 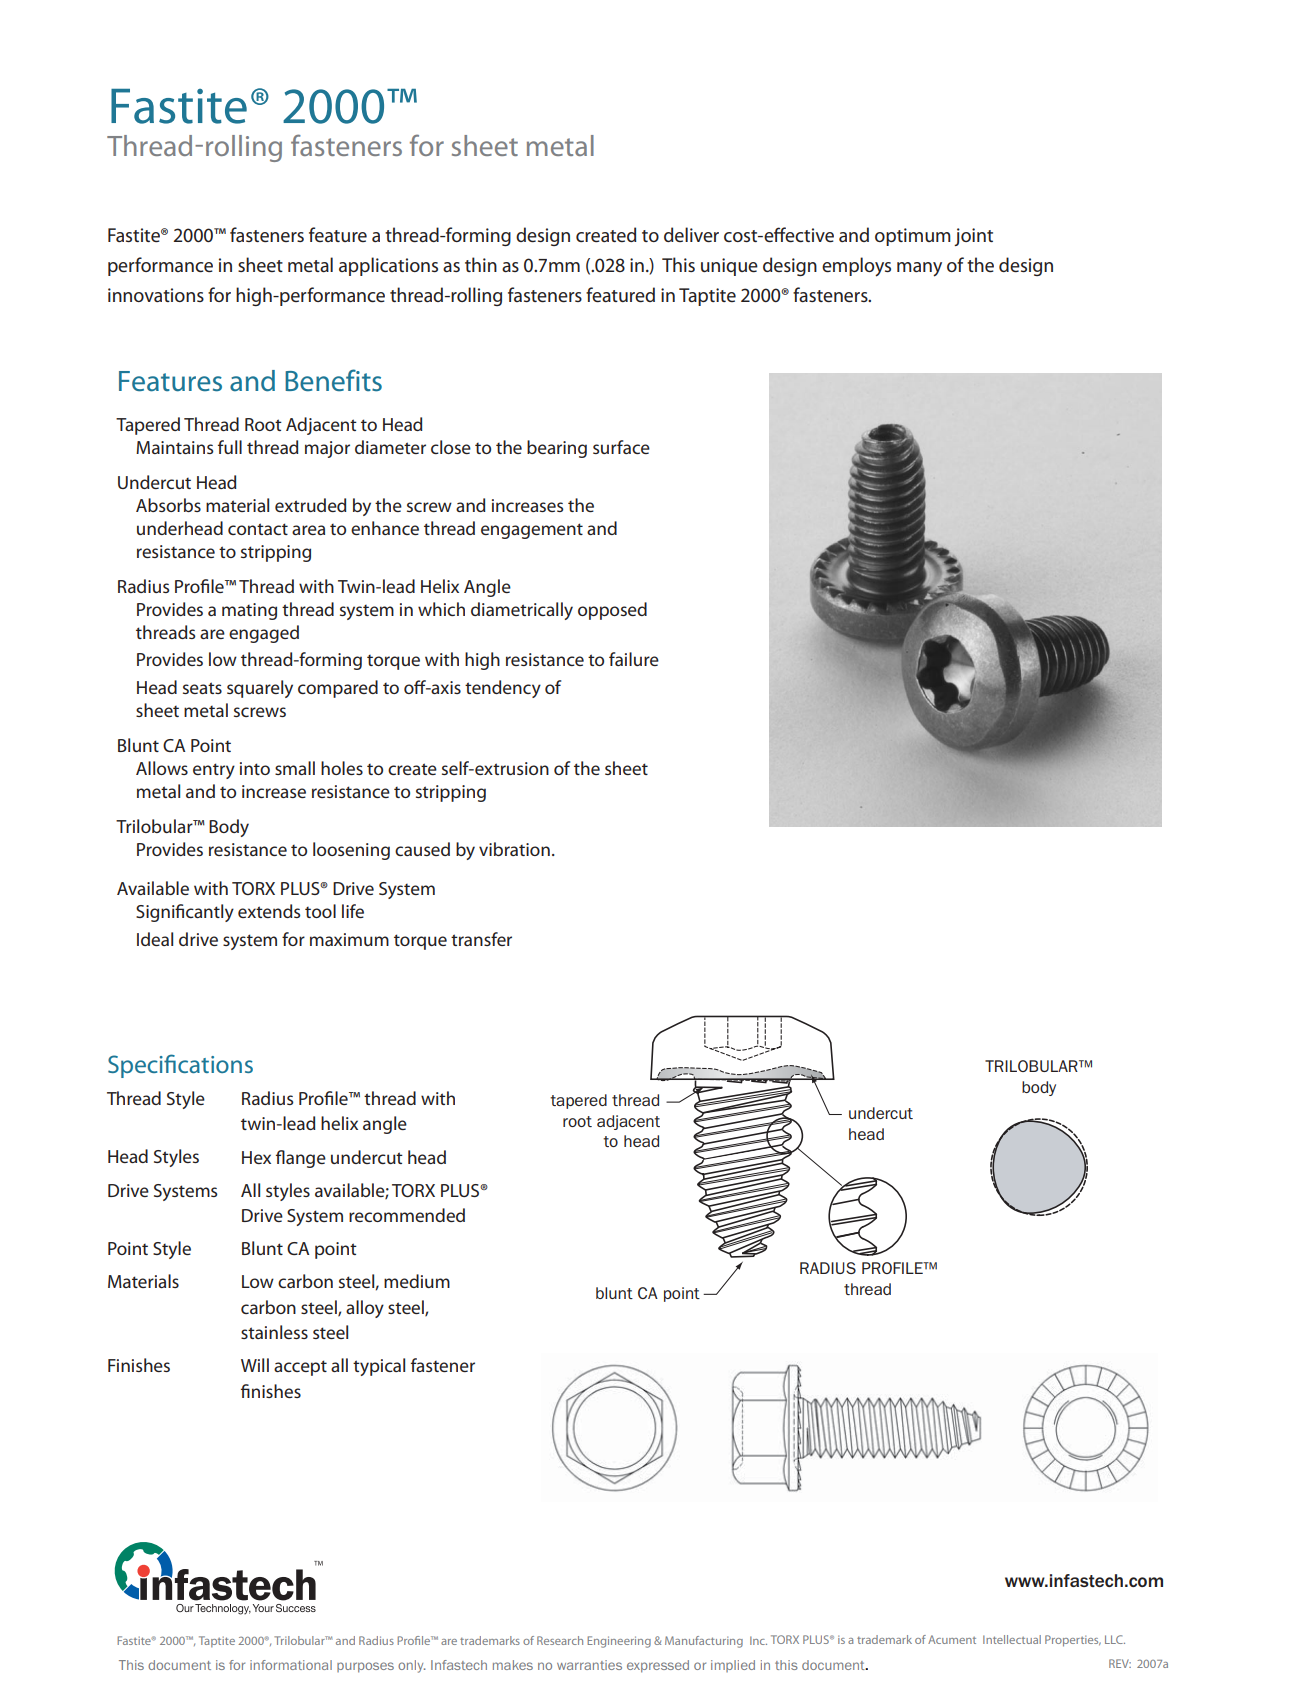 I want to click on transfer, so click(x=481, y=939).
